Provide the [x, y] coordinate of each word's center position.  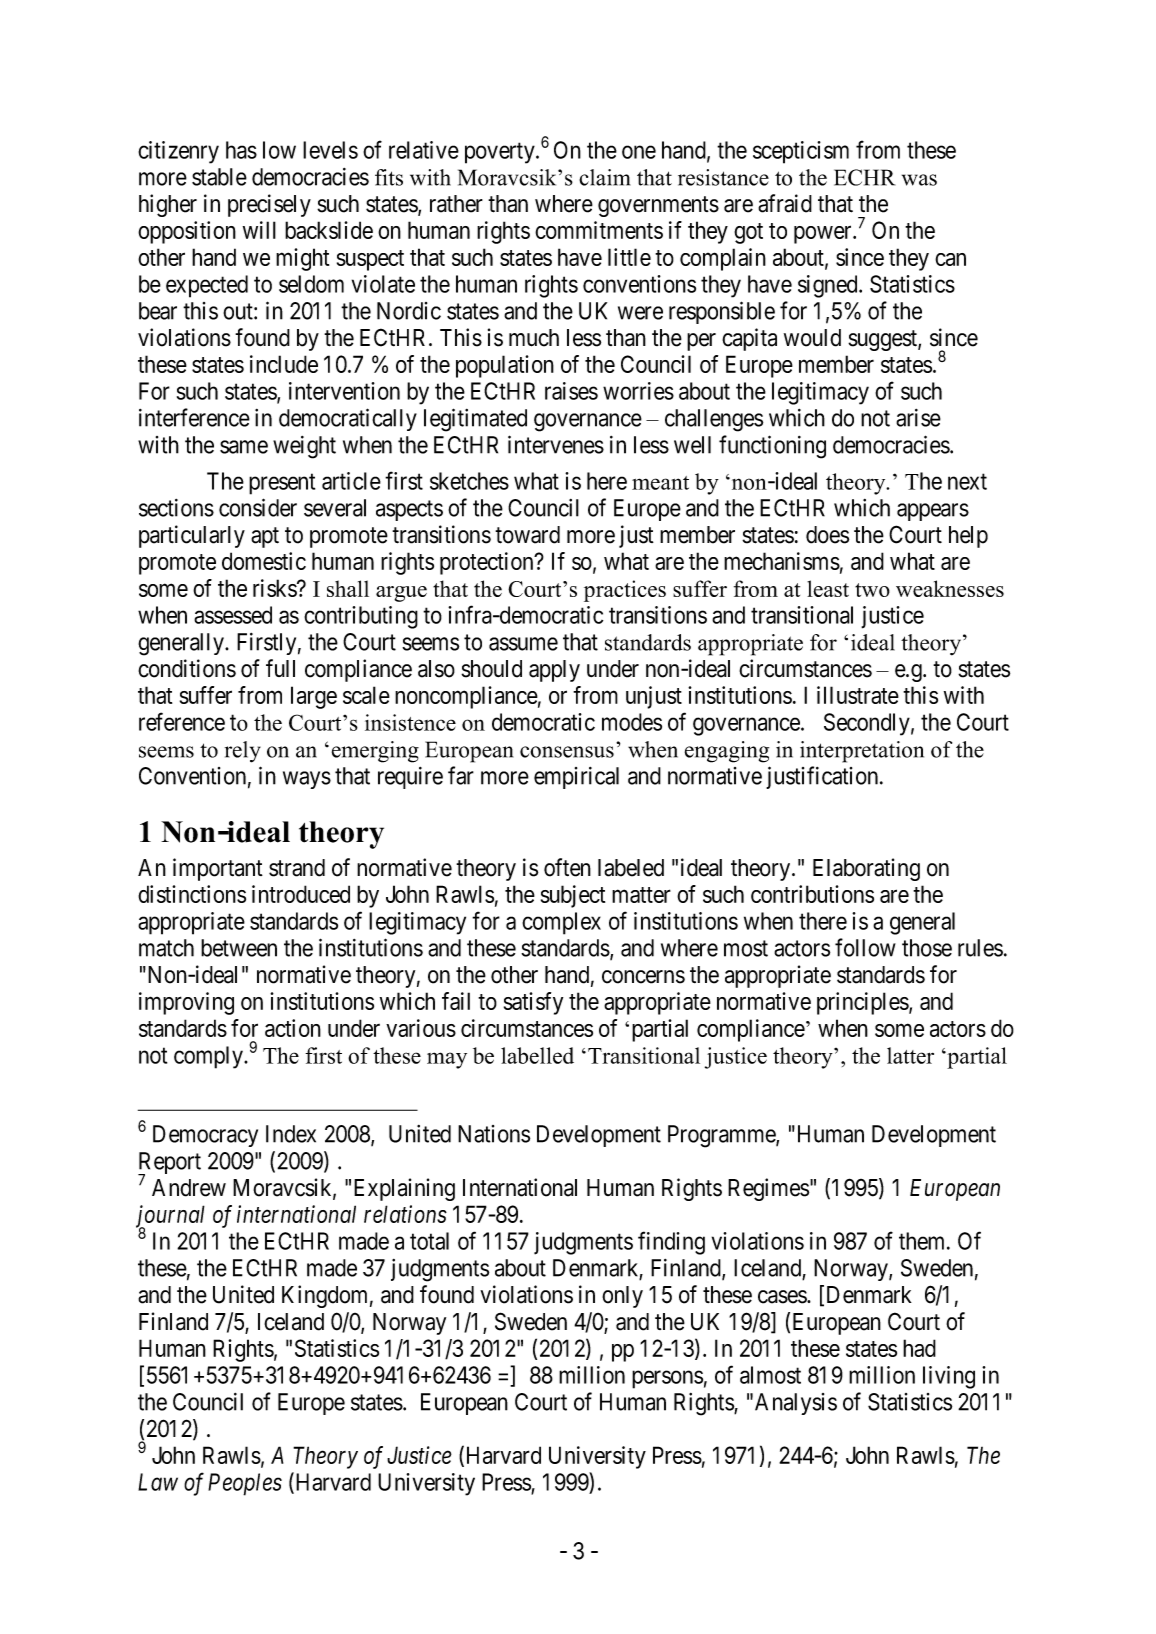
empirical [576, 778]
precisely [269, 205]
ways [307, 780]
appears [933, 512]
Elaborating [866, 869]
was [919, 180]
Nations [494, 1134]
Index [291, 1134]
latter [910, 1055]
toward [527, 535]
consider [258, 507]
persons [667, 1379]
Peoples [245, 1484]
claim [604, 177]
